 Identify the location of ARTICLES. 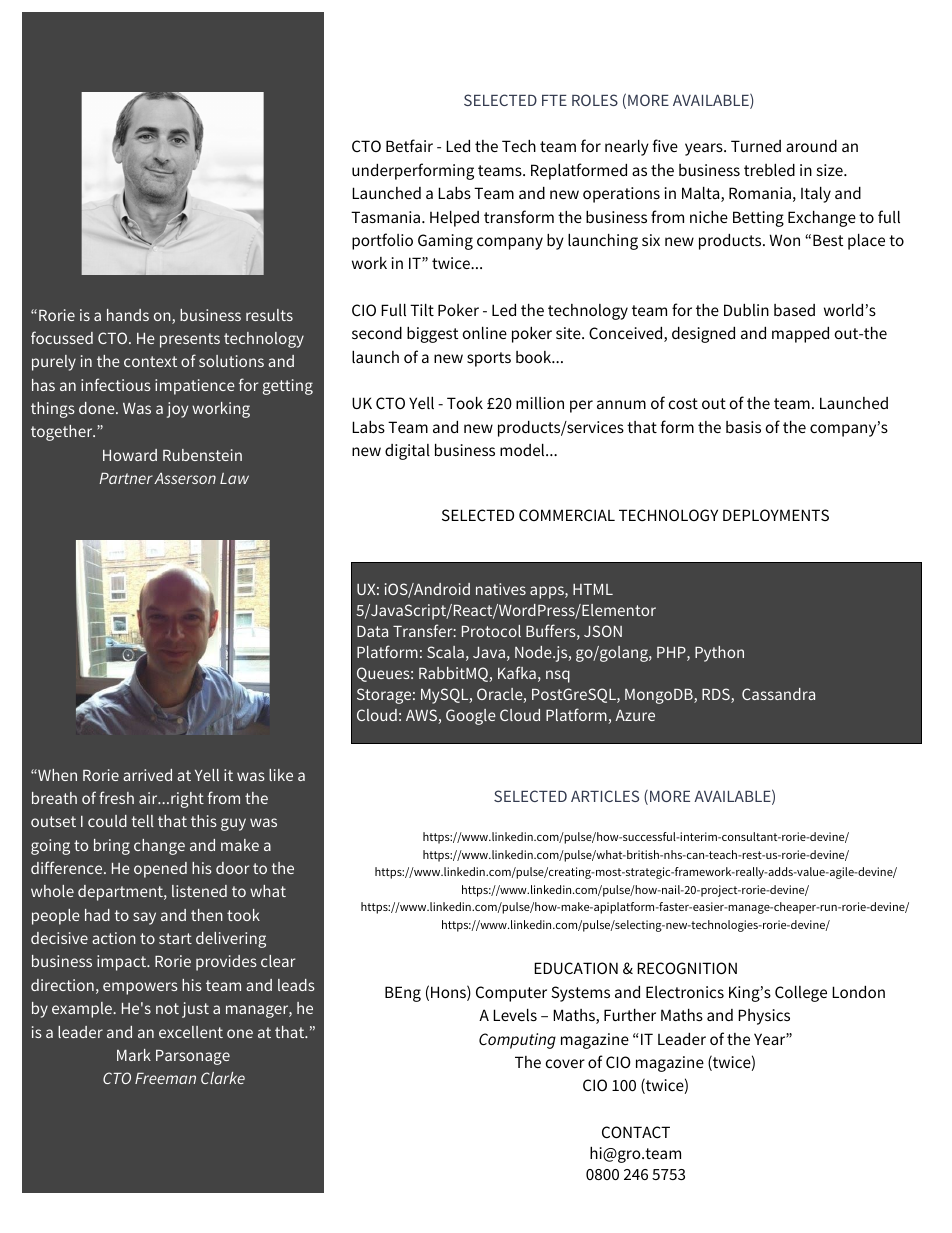
(605, 796).
